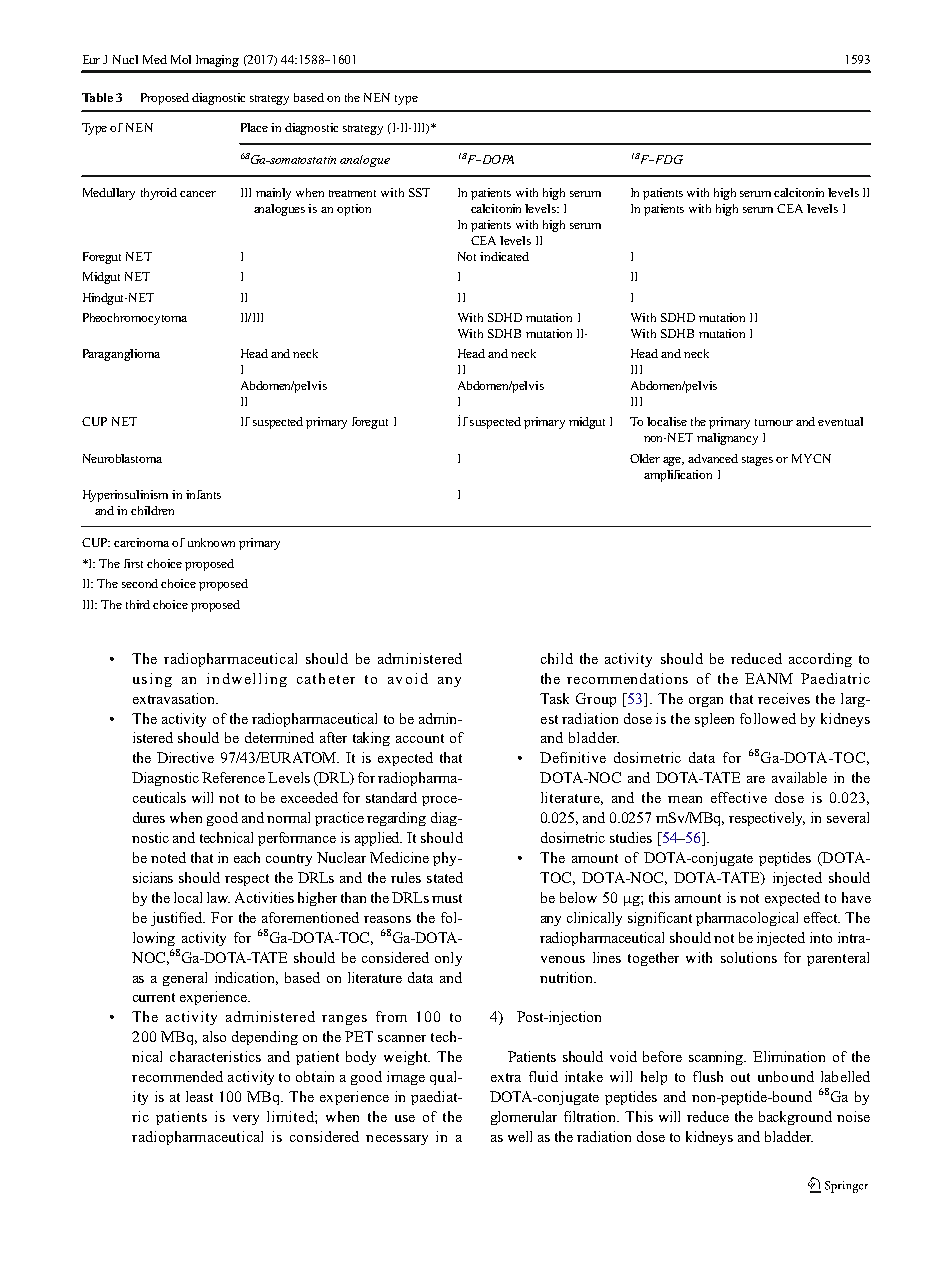 The height and width of the screenshot is (1265, 952). I want to click on available, so click(799, 777).
